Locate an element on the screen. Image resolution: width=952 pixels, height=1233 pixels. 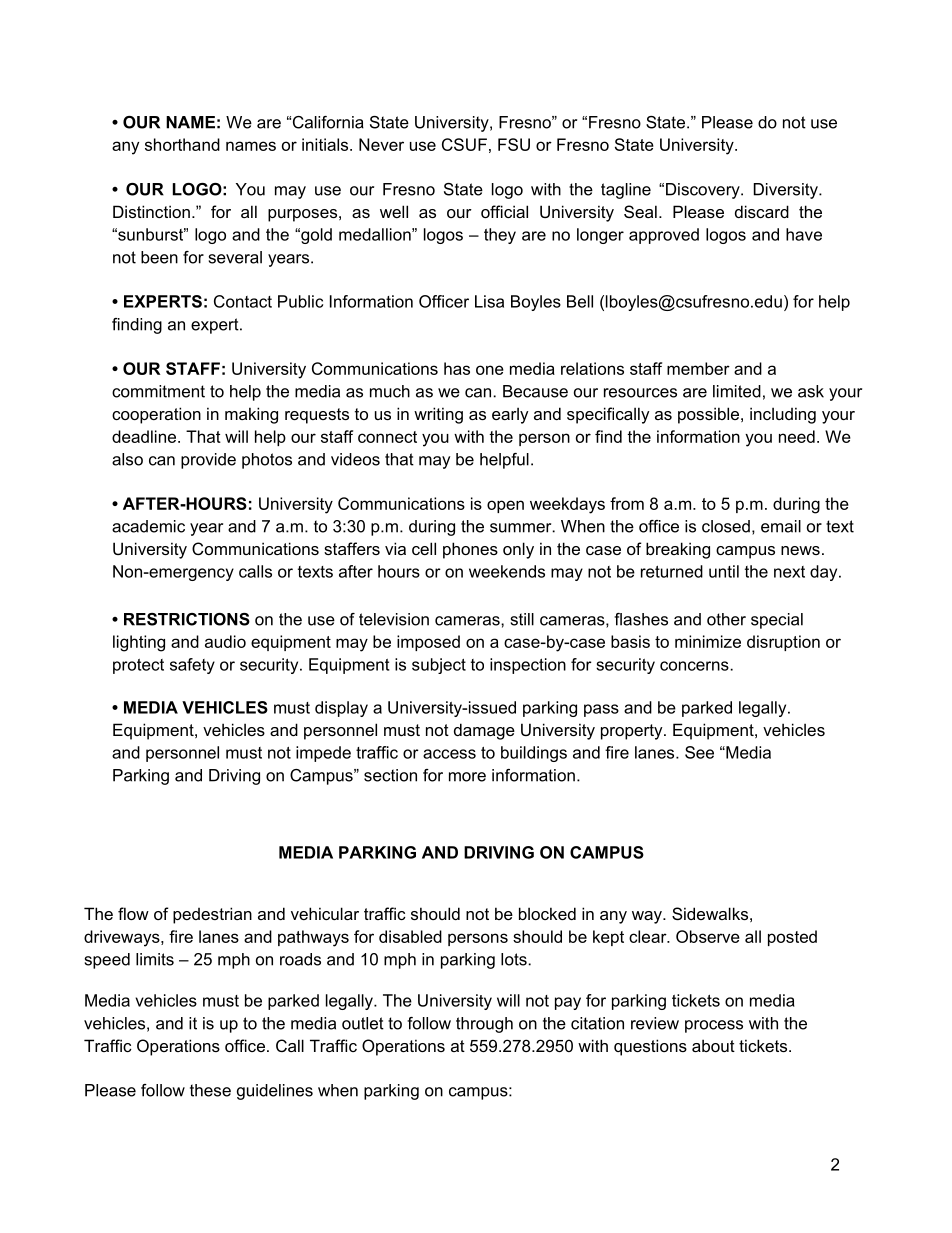
more is located at coordinates (467, 777).
